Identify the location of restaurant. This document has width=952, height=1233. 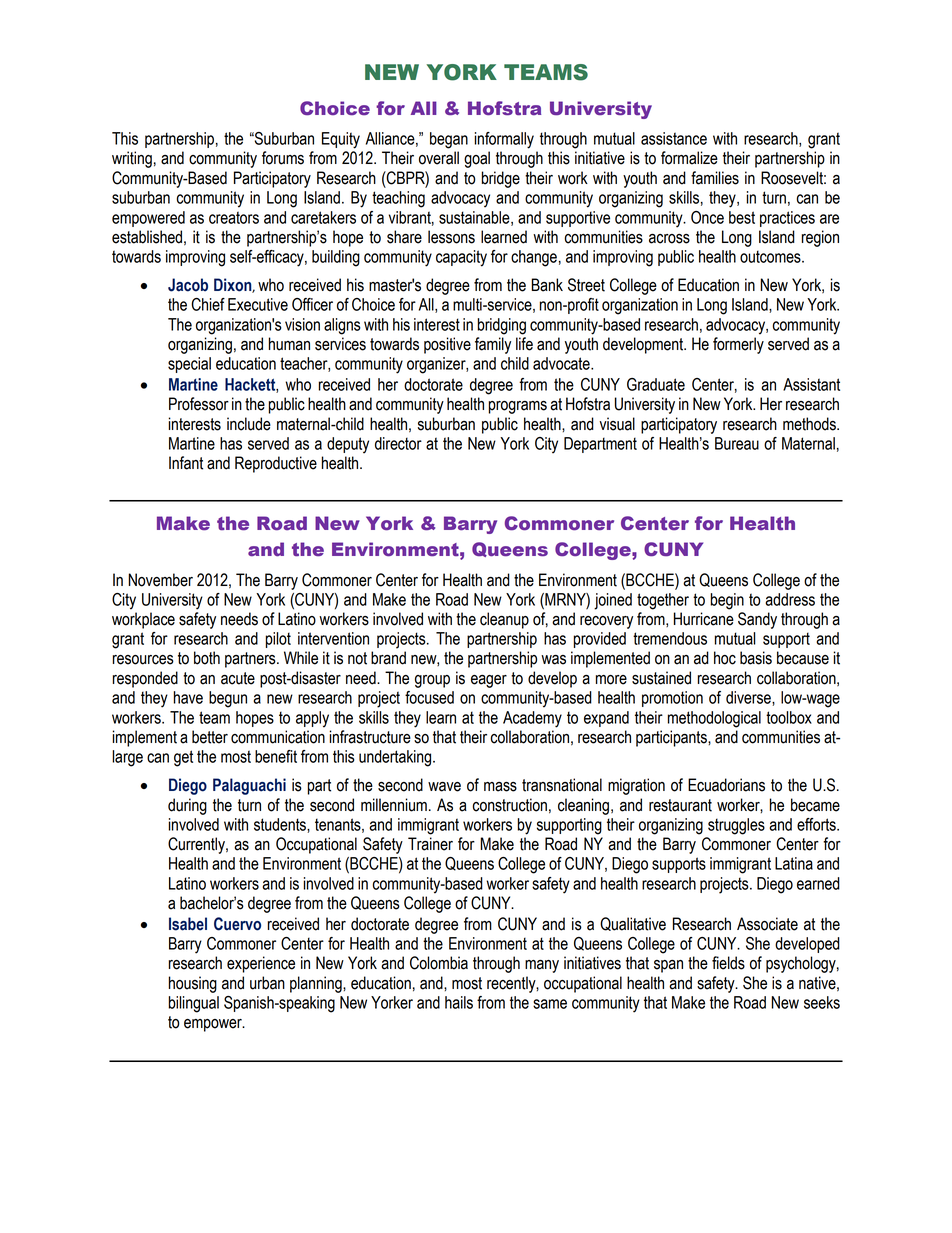
(680, 805).
